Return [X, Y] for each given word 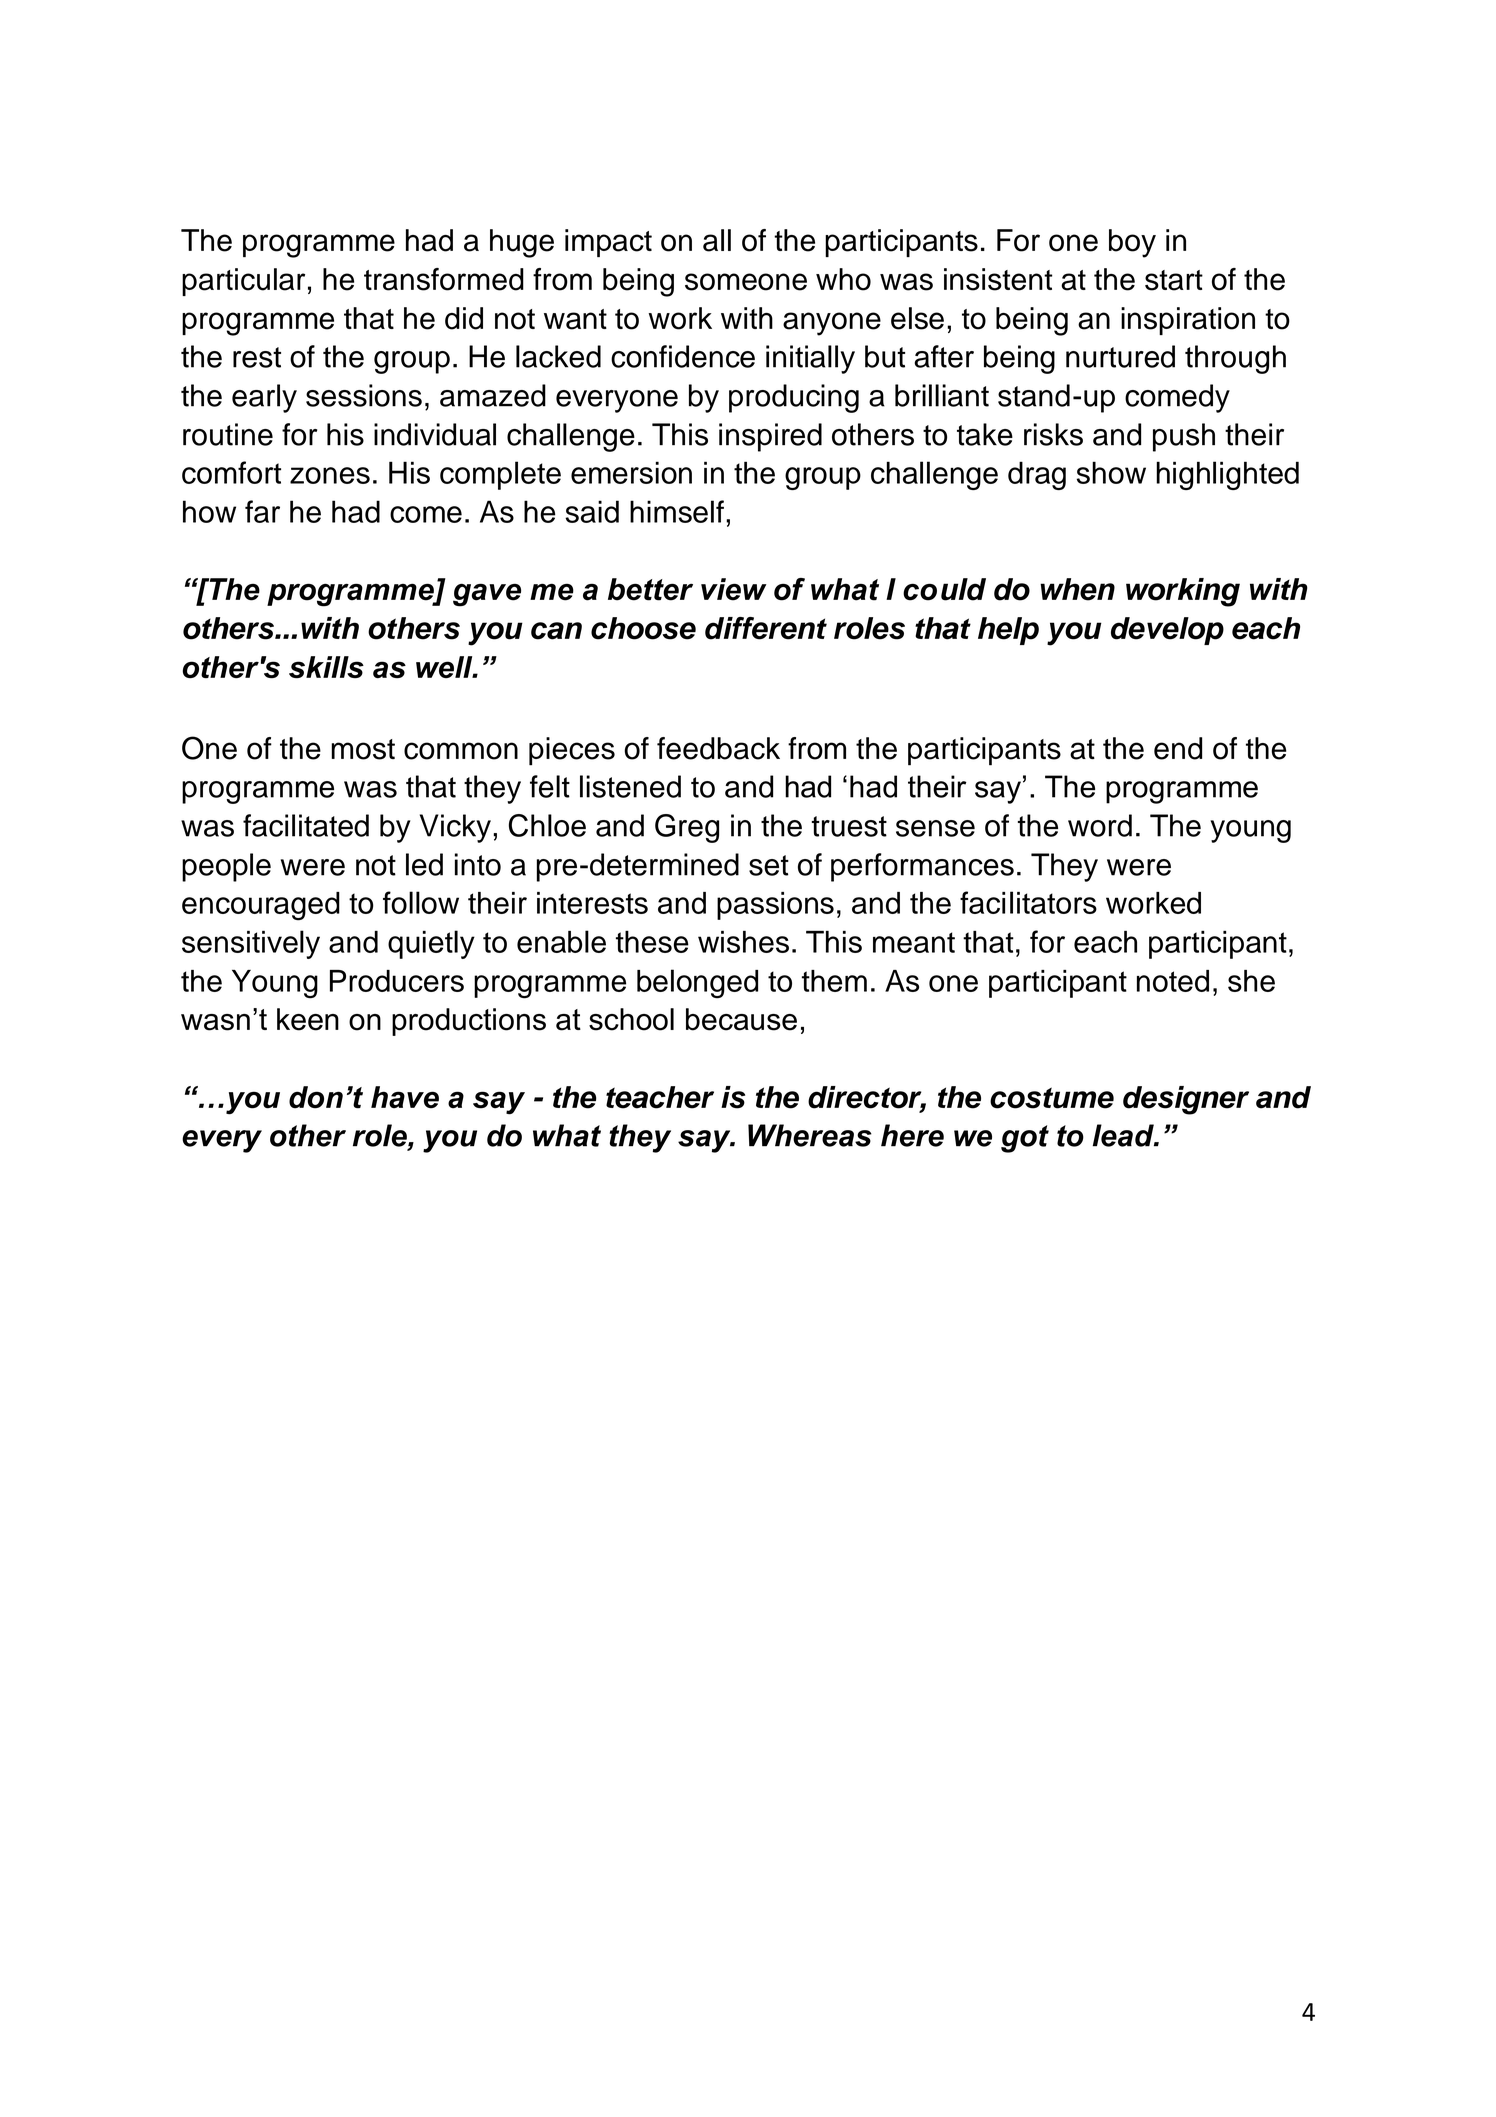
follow [421, 902]
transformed [444, 279]
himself [677, 511]
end [1178, 748]
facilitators [1028, 902]
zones [330, 475]
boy [1132, 243]
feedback [718, 748]
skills [326, 667]
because [741, 1019]
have [405, 1097]
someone [746, 282]
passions [775, 906]
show [1111, 472]
